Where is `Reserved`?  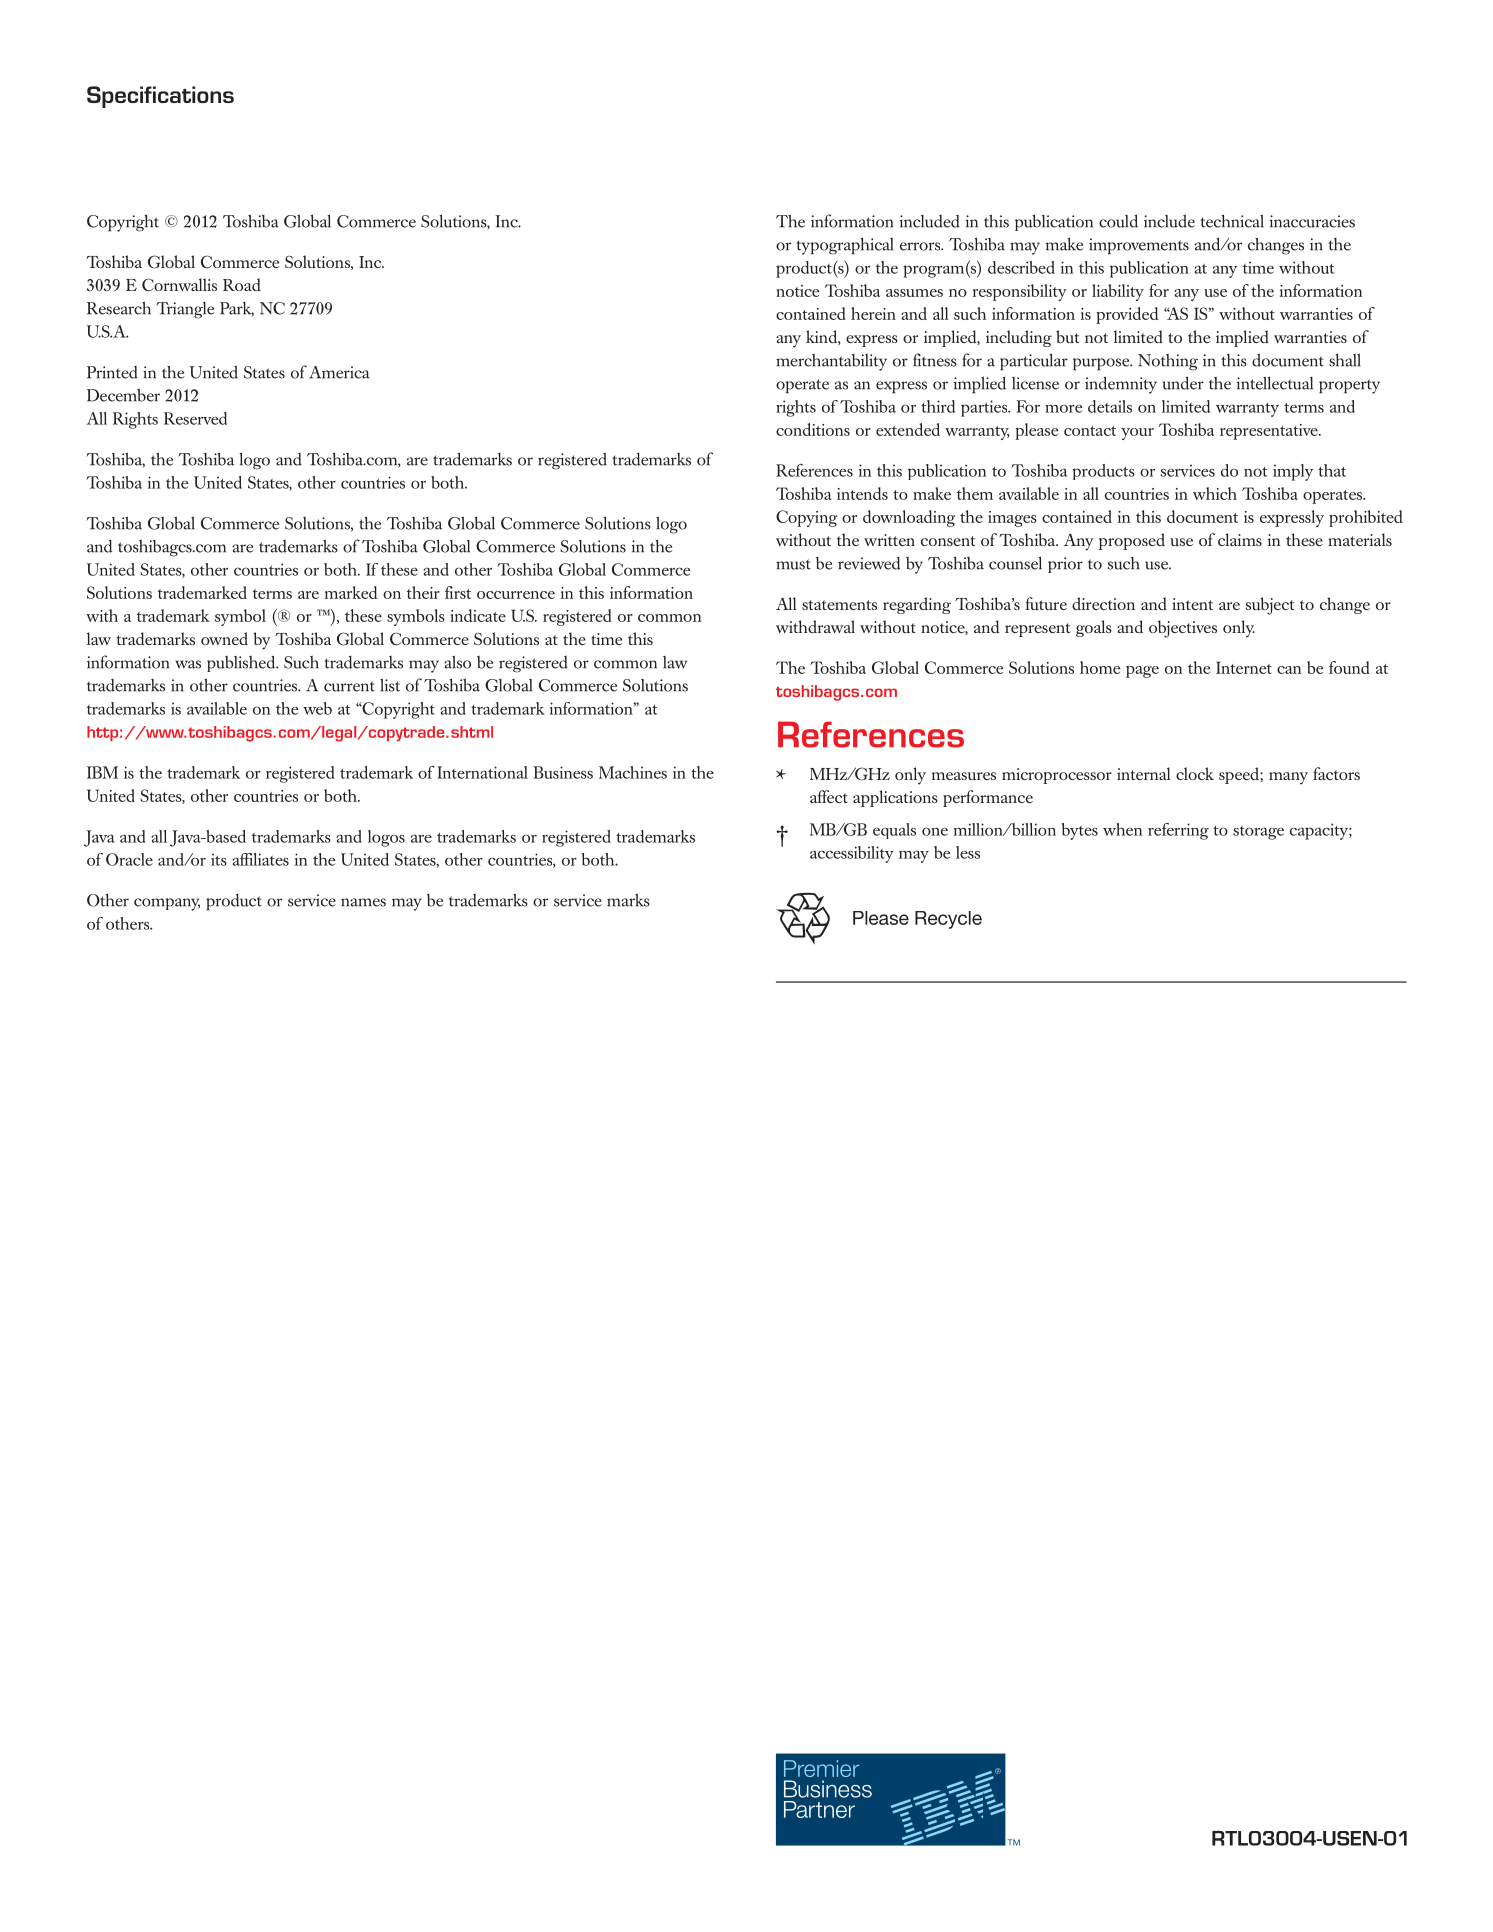 Reserved is located at coordinates (195, 418).
